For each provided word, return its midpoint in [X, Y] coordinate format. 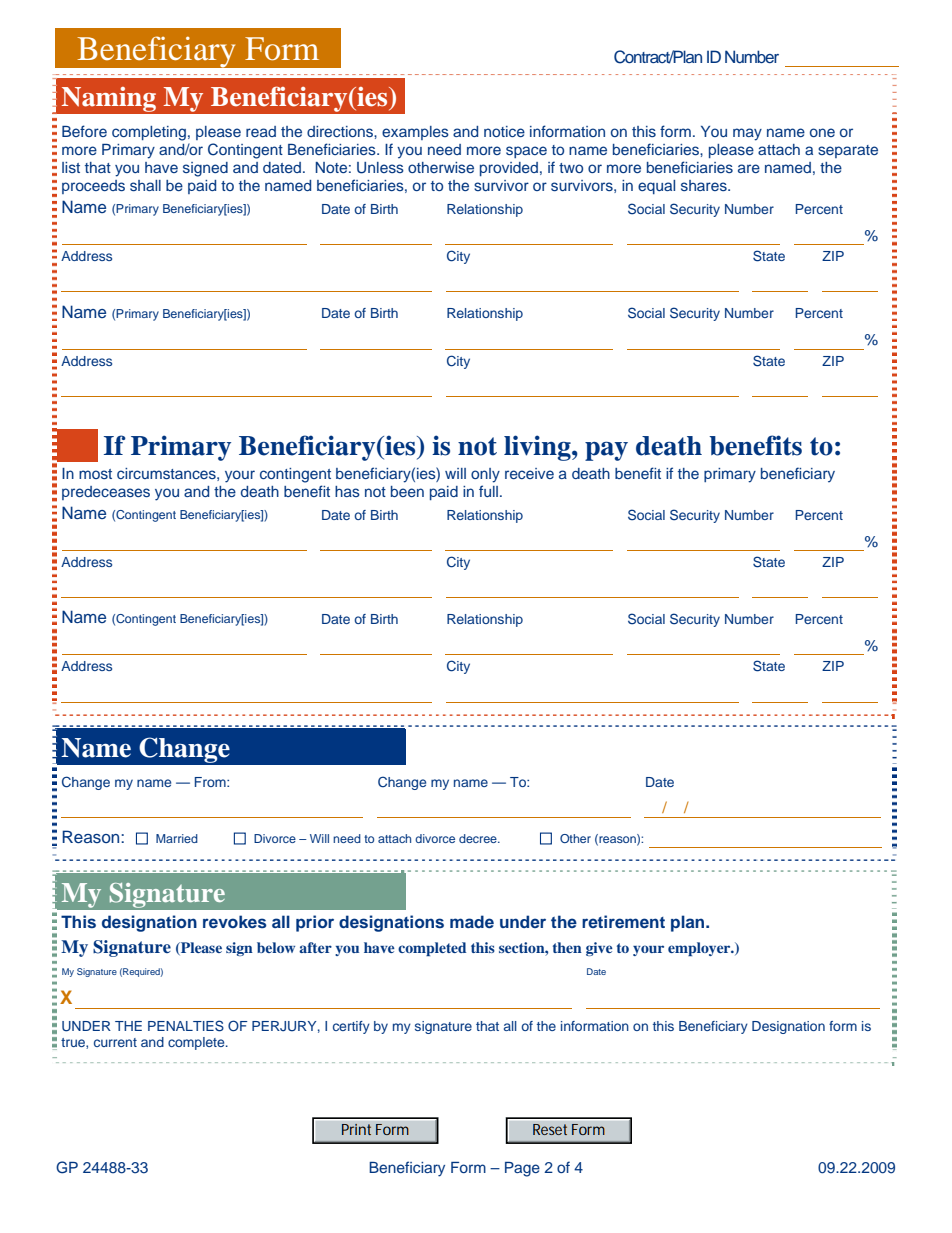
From [211, 782]
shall [145, 185]
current [115, 1042]
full [488, 491]
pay [606, 451]
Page [522, 1169]
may [747, 134]
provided [509, 169]
